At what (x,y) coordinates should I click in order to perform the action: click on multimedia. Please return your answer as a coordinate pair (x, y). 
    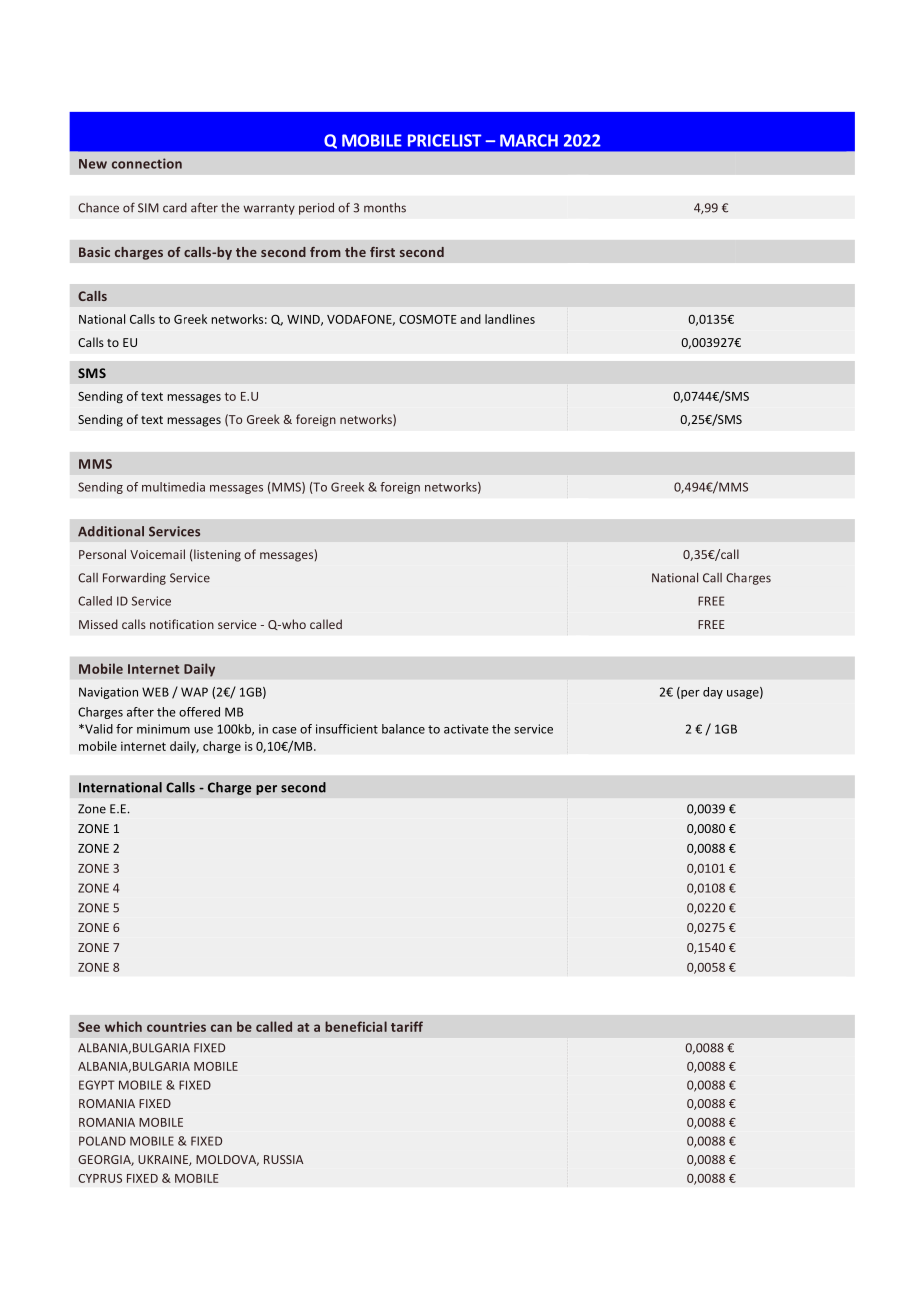
    Looking at the image, I should click on (173, 487).
